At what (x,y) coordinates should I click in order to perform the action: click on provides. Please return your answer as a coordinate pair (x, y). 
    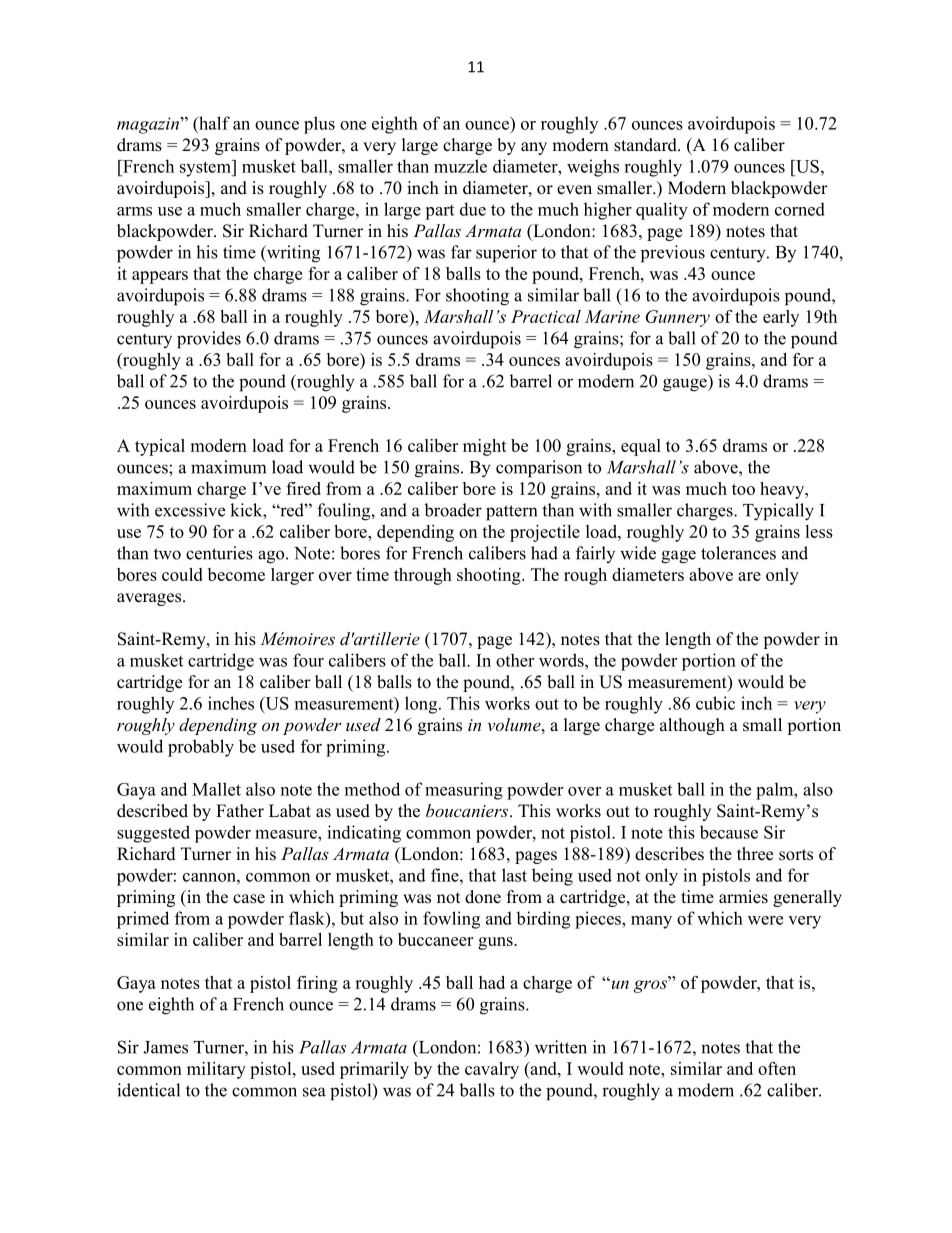
    Looking at the image, I should click on (209, 340).
